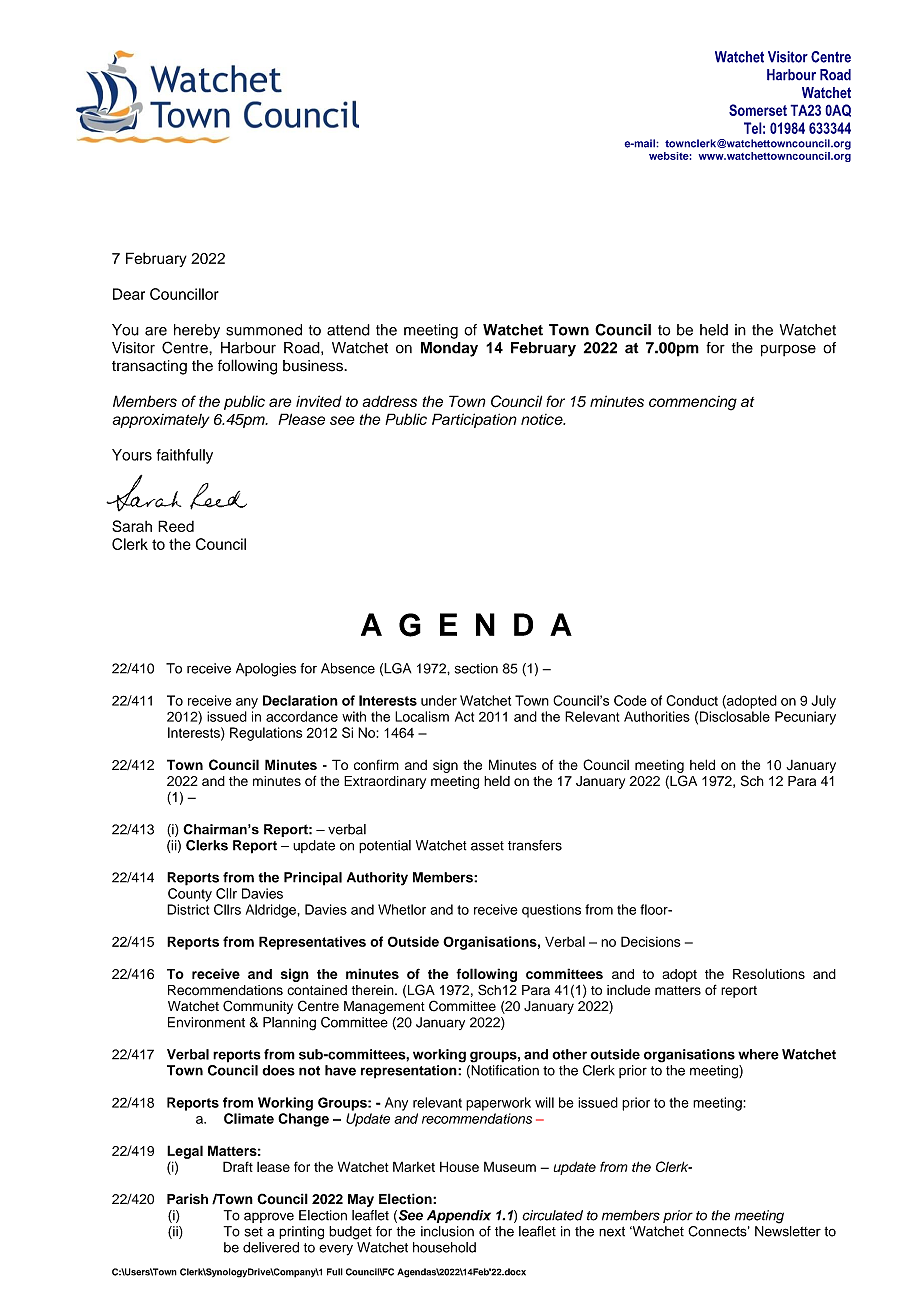 The height and width of the screenshot is (1308, 924). Describe the element at coordinates (197, 331) in the screenshot. I see `hereby` at that location.
